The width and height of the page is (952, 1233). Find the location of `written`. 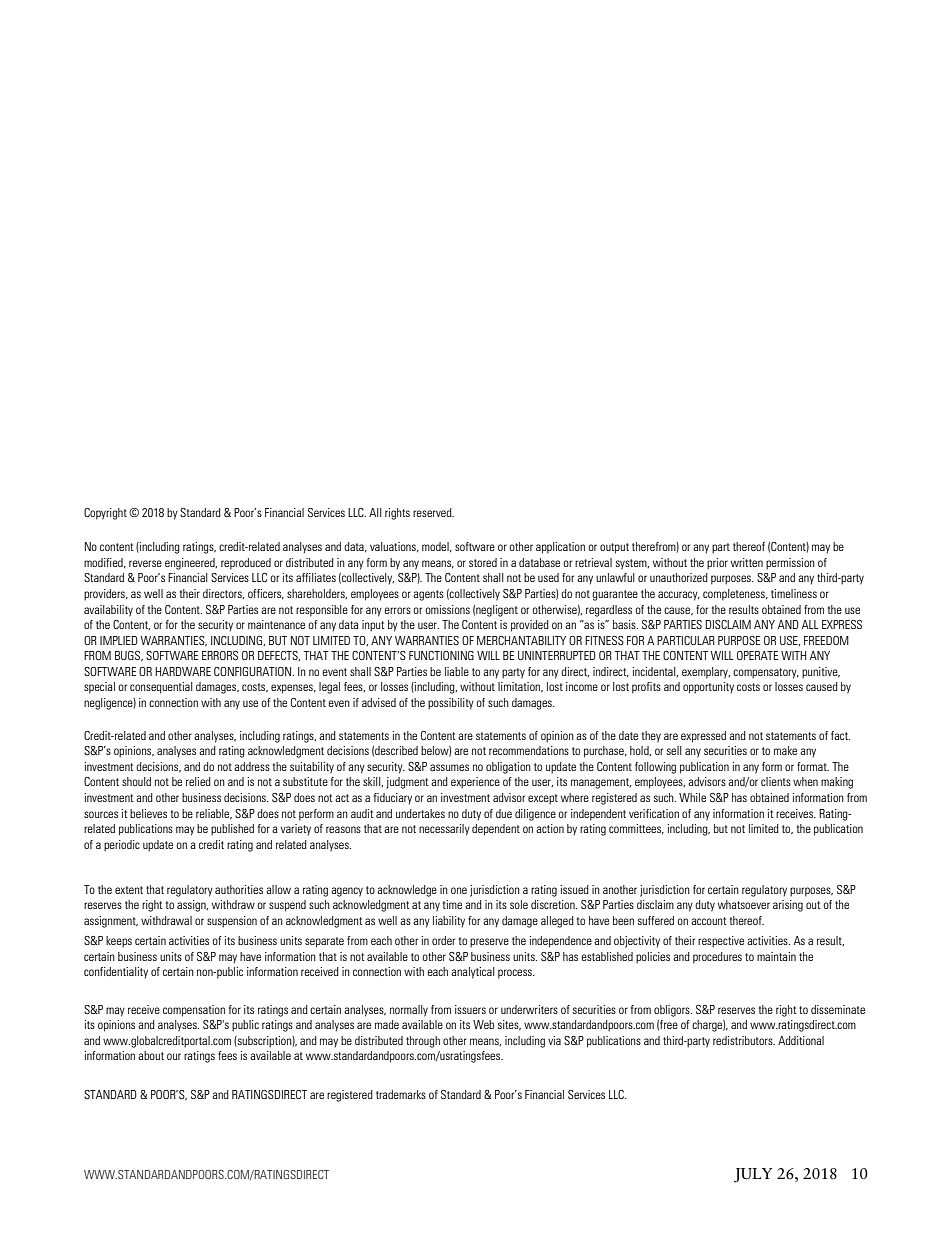

written is located at coordinates (747, 562).
